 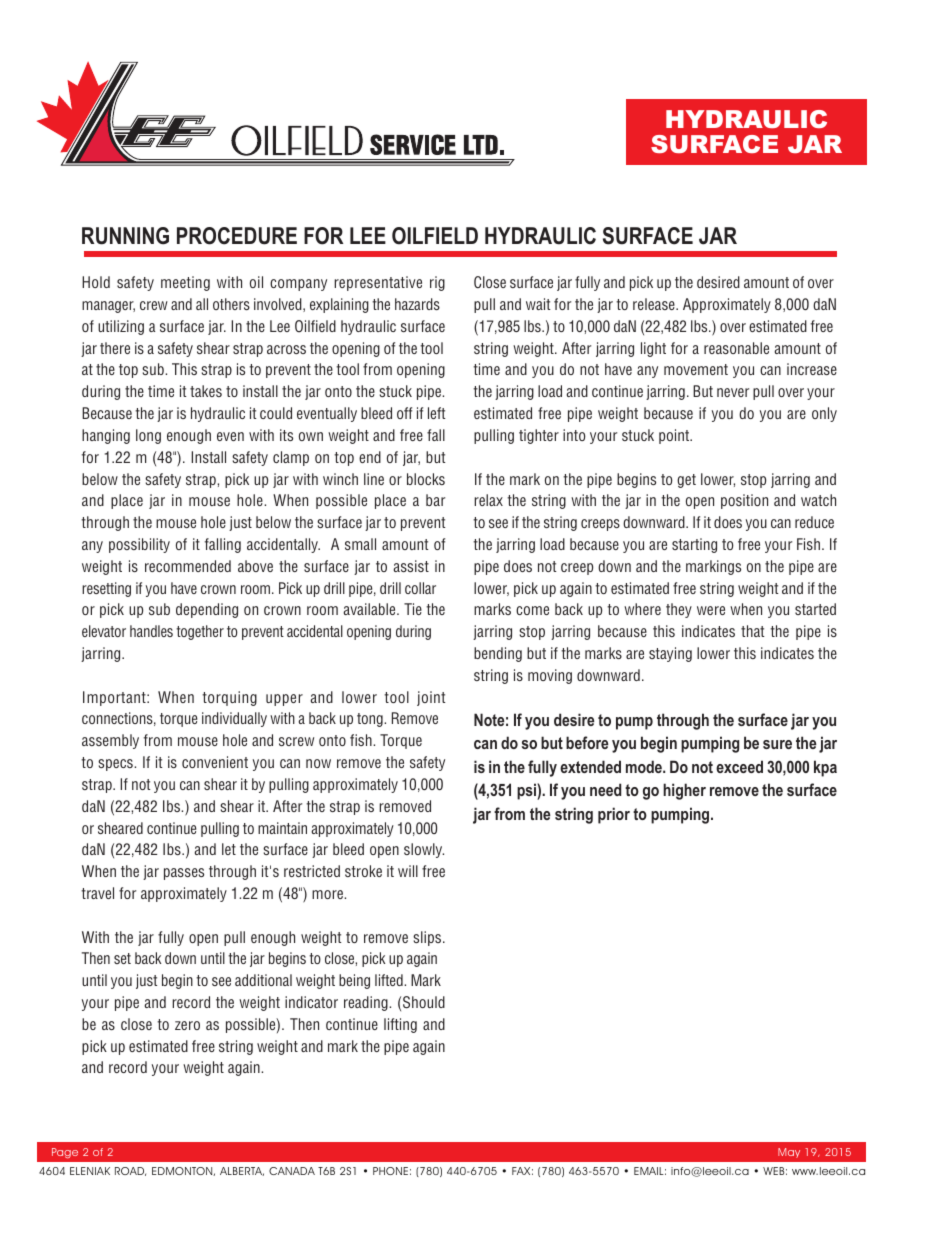 I want to click on rig, so click(x=437, y=283).
